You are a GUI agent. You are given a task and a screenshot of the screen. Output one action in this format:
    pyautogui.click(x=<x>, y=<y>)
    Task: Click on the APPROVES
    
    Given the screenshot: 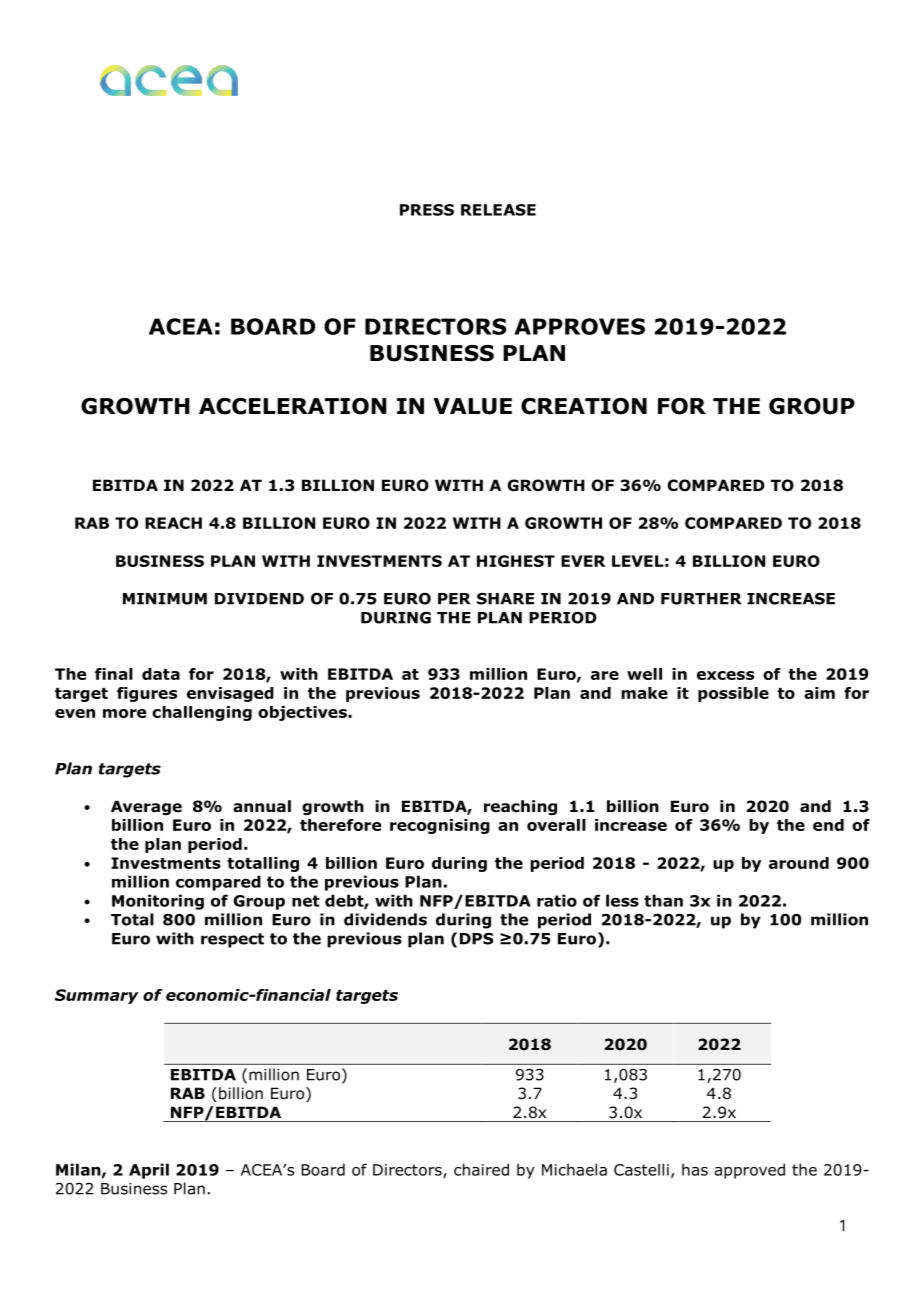 What is the action you would take?
    pyautogui.click(x=579, y=326)
